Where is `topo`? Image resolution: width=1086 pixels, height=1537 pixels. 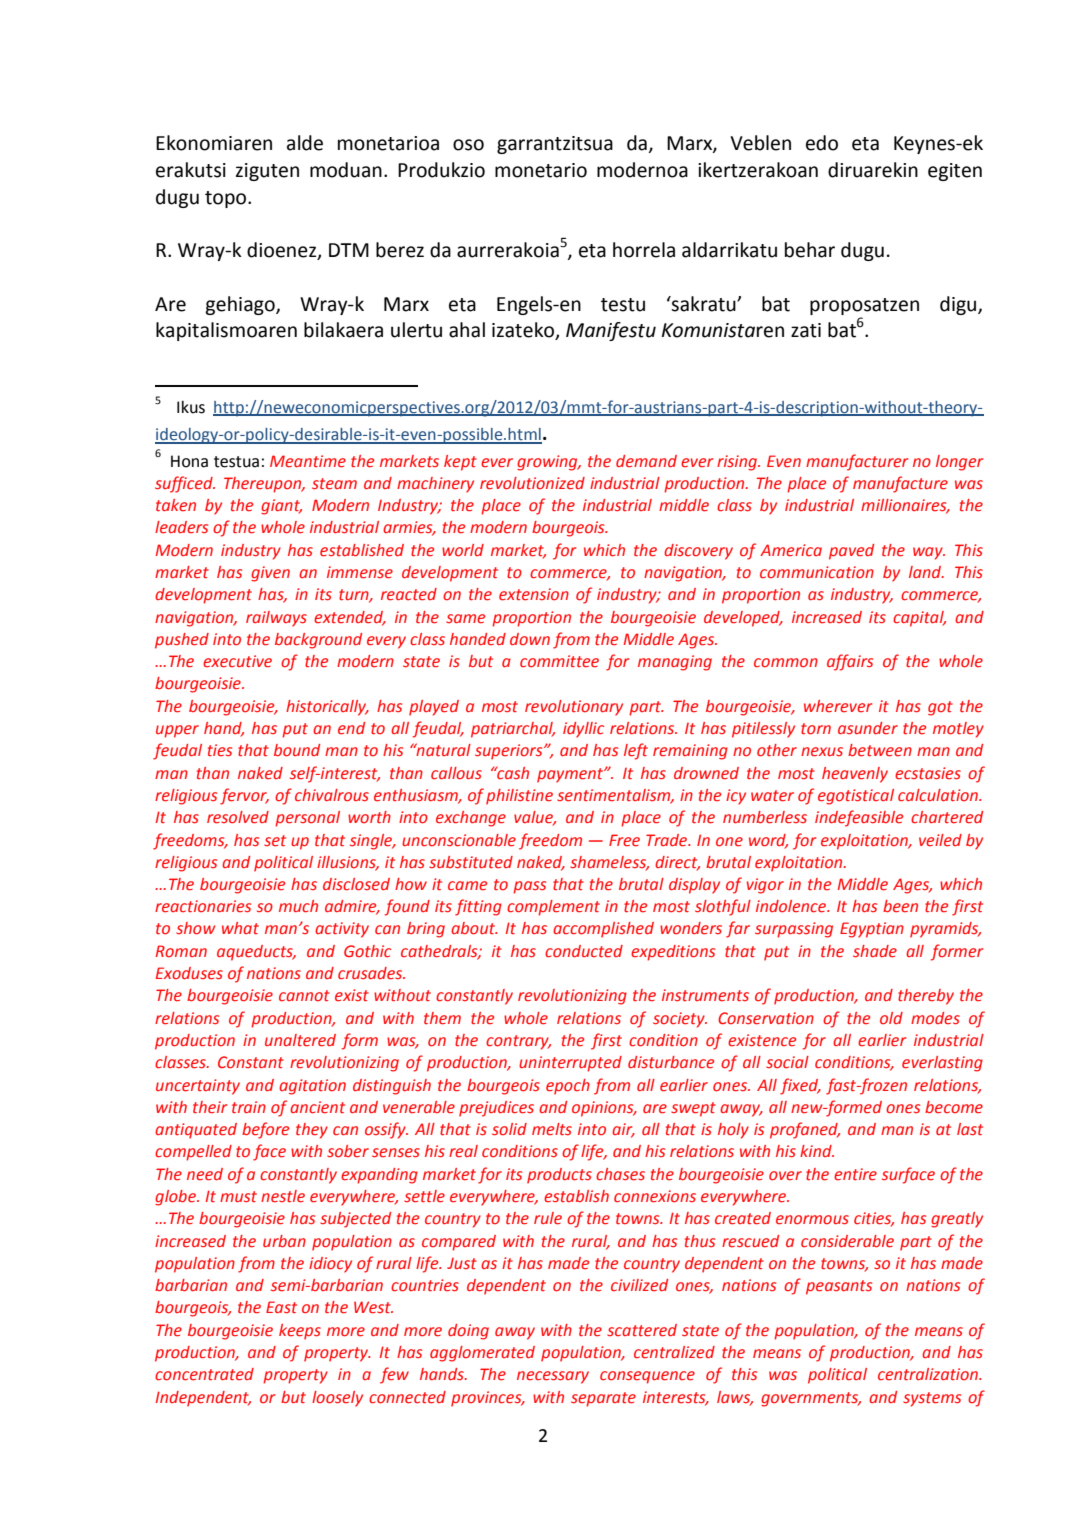 topo is located at coordinates (227, 199).
